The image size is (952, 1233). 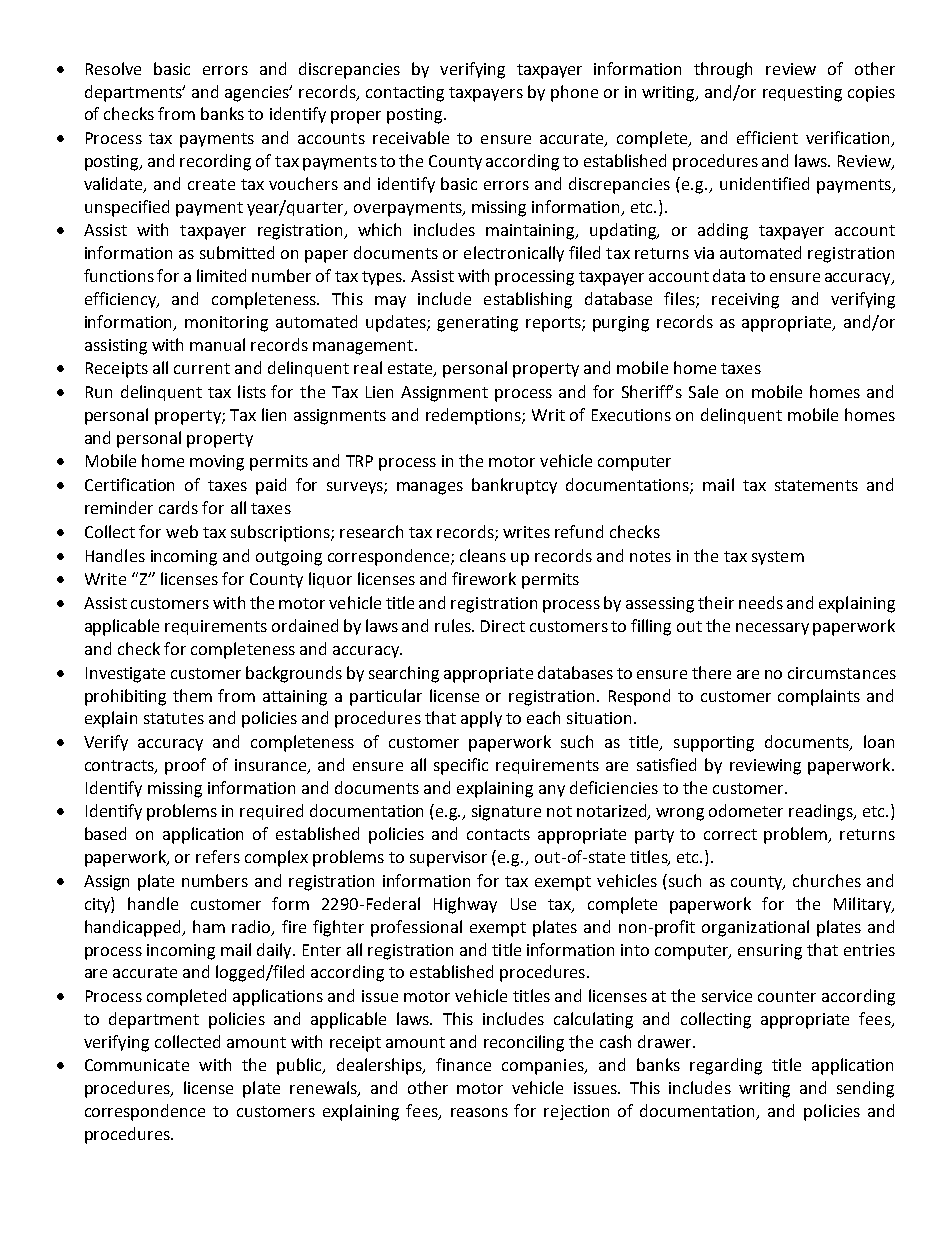 What do you see at coordinates (137, 1065) in the image?
I see `Communicate` at bounding box center [137, 1065].
